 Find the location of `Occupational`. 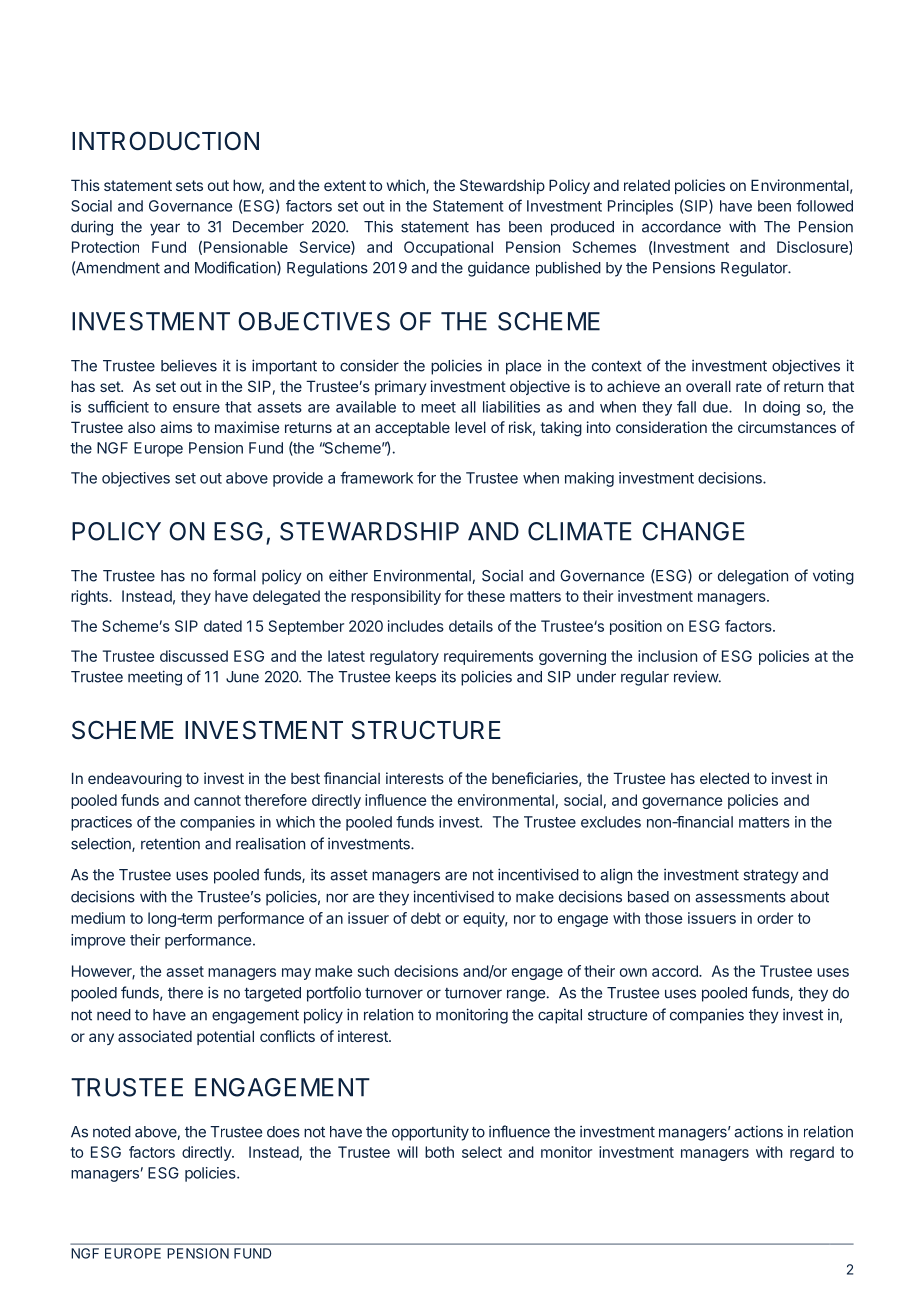

Occupational is located at coordinates (448, 248).
